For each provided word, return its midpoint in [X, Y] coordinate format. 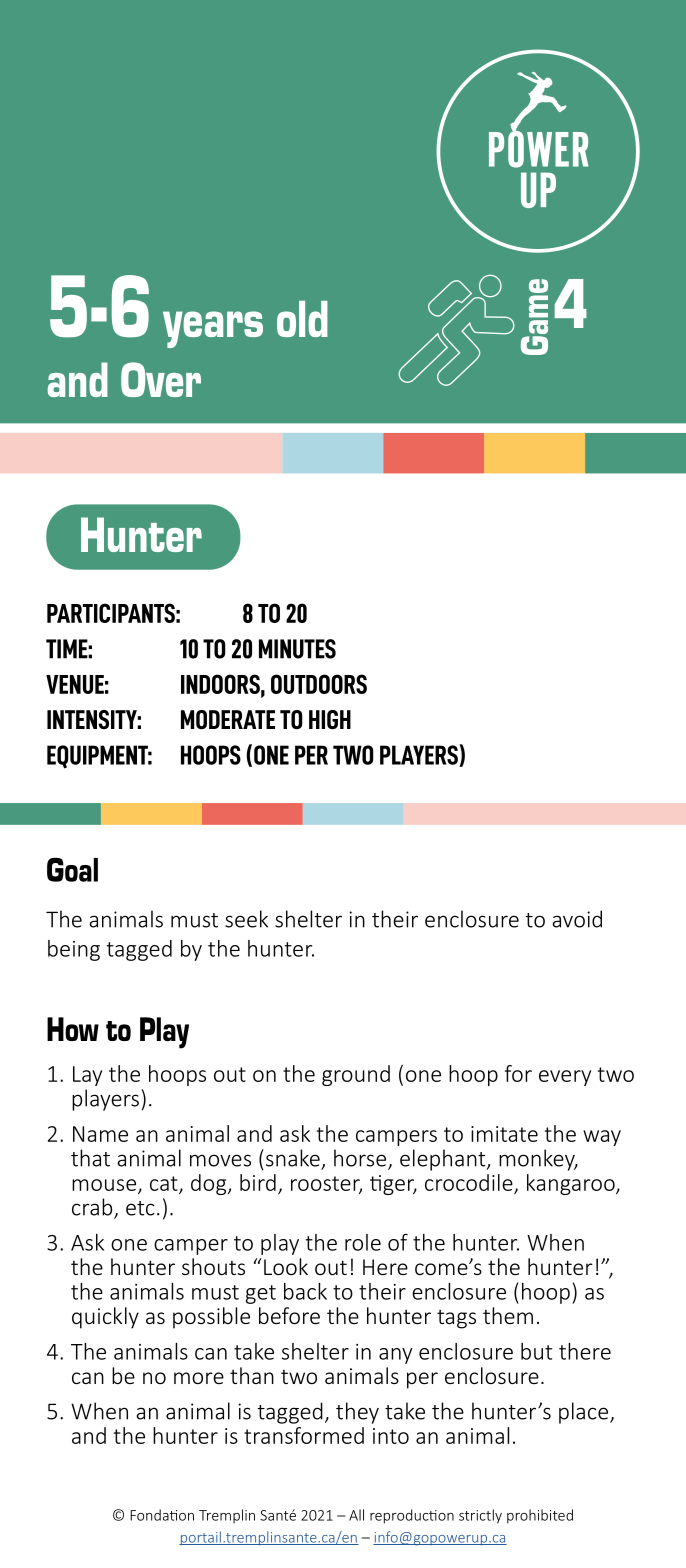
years [213, 329]
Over [161, 379]
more [199, 1378]
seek [246, 919]
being [74, 950]
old [302, 319]
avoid [577, 919]
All [356, 1515]
